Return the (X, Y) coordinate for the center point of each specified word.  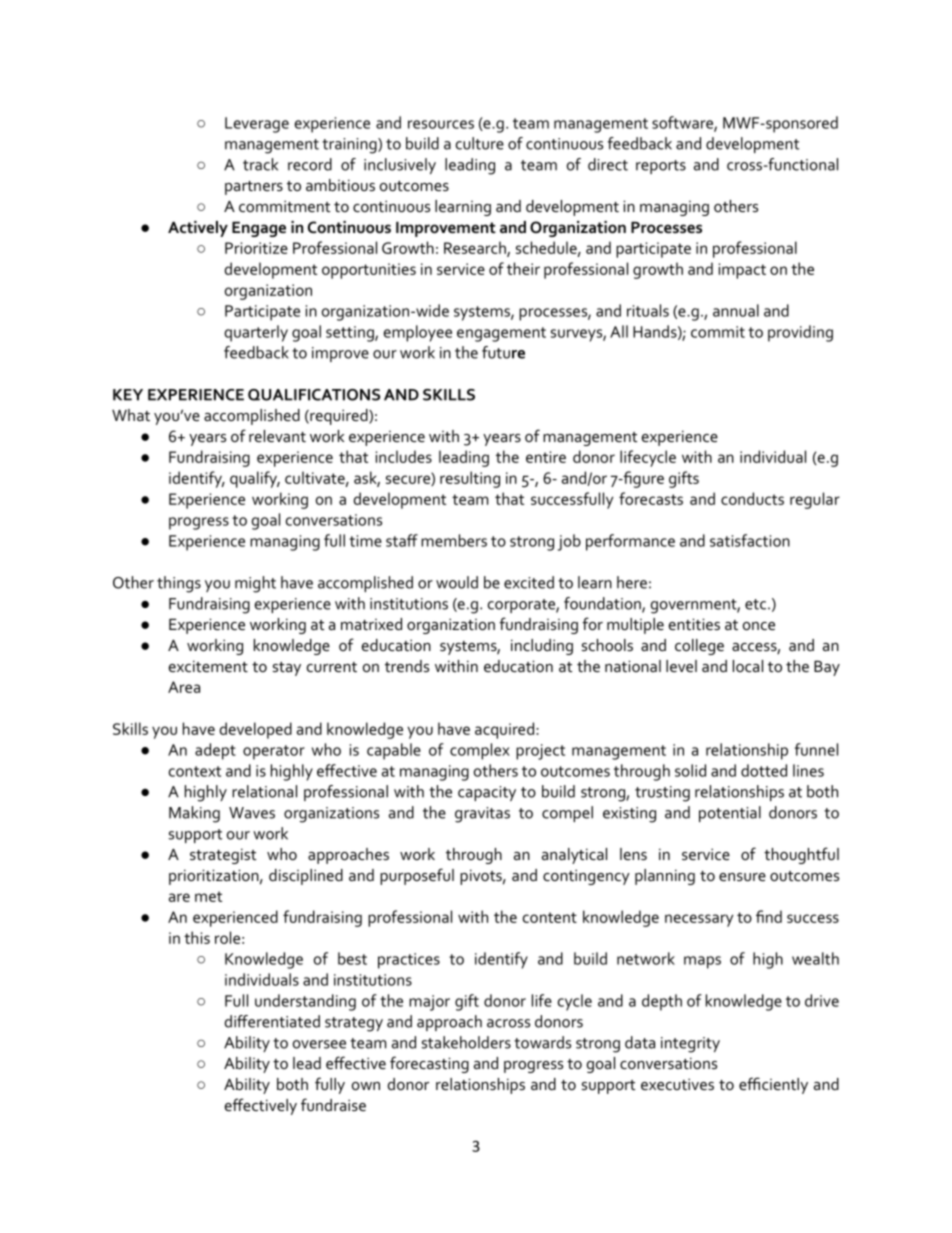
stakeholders (466, 1042)
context (195, 771)
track (260, 164)
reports (661, 167)
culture (480, 143)
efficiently (773, 1085)
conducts (752, 498)
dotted (764, 770)
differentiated (272, 1021)
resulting (470, 479)
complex (480, 751)
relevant (277, 436)
